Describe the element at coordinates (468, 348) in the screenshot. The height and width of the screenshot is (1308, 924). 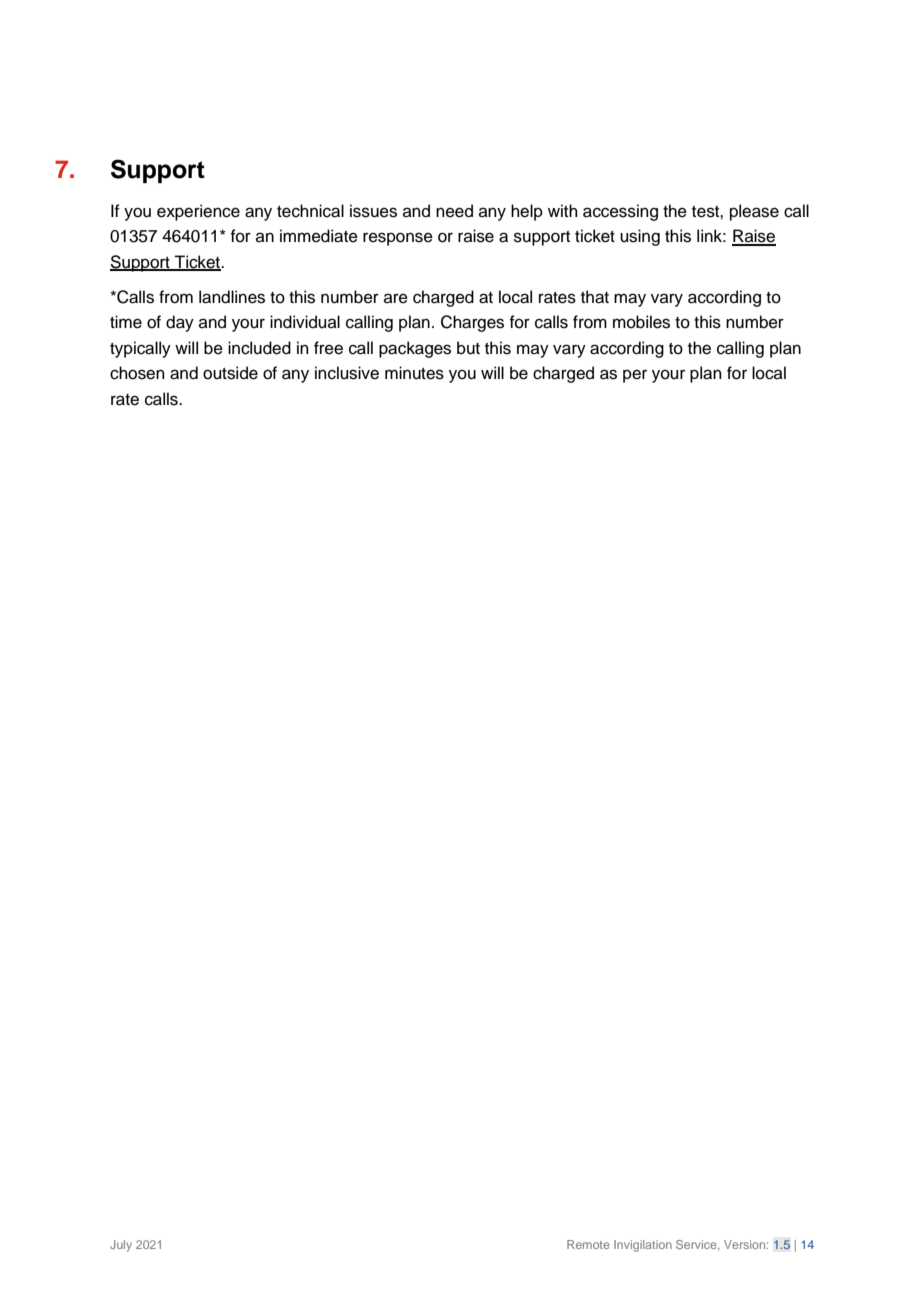
I see `but` at that location.
